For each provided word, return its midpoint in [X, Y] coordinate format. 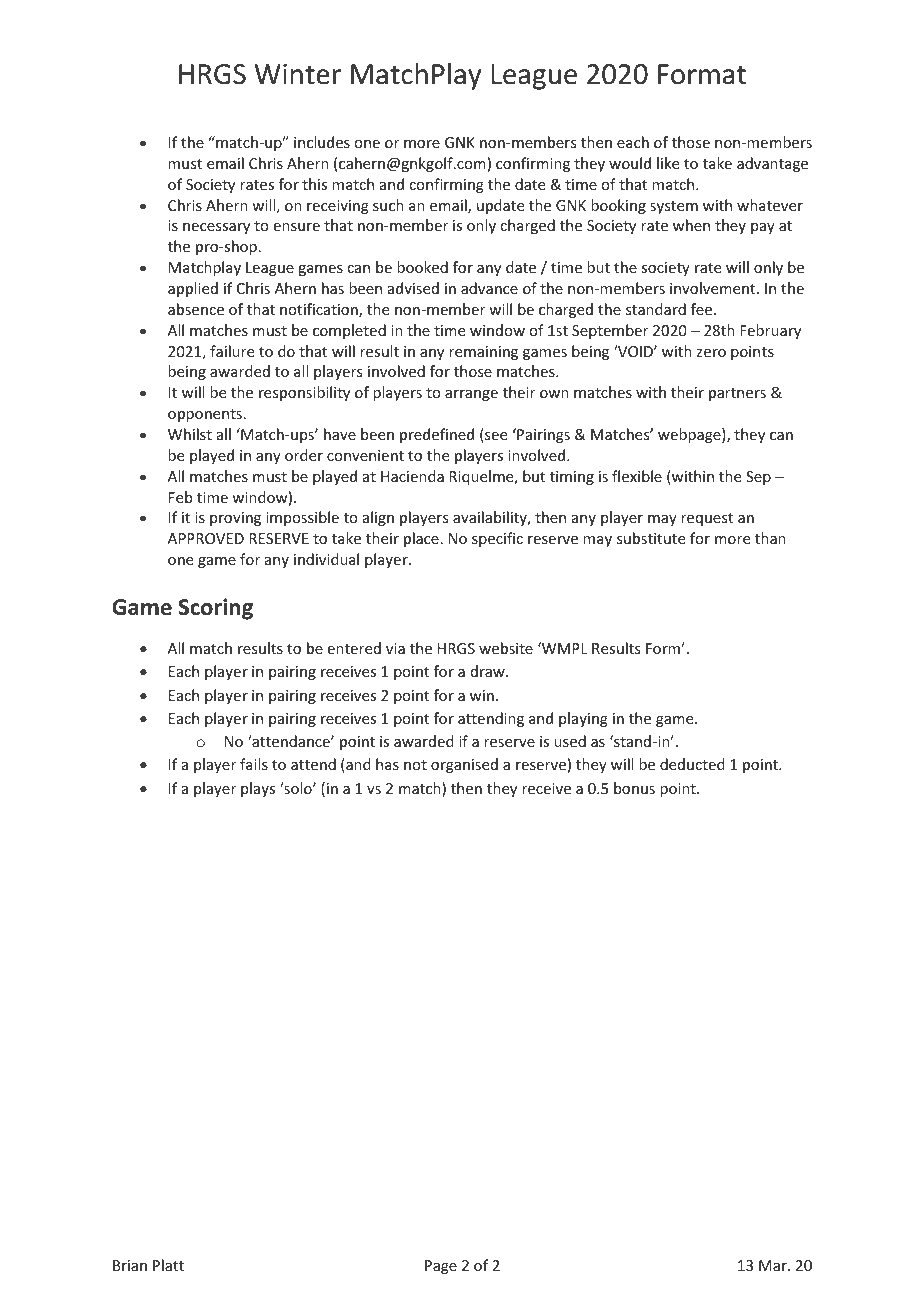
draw [489, 671]
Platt [168, 1265]
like [668, 163]
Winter [298, 74]
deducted [692, 764]
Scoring [215, 609]
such [388, 205]
